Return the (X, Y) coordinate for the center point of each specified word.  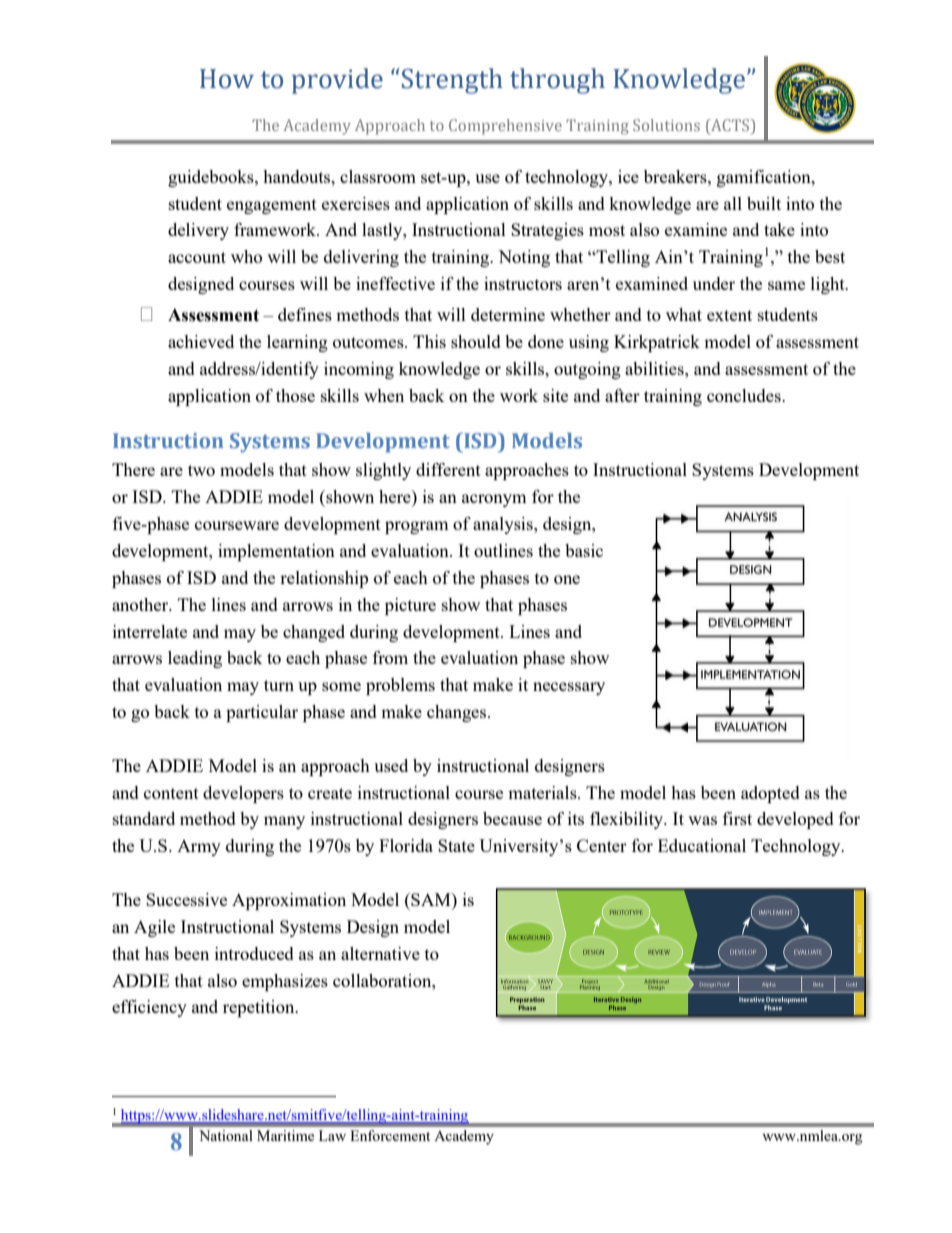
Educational (702, 845)
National (226, 1135)
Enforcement (390, 1135)
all (733, 203)
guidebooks (212, 178)
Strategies (547, 231)
